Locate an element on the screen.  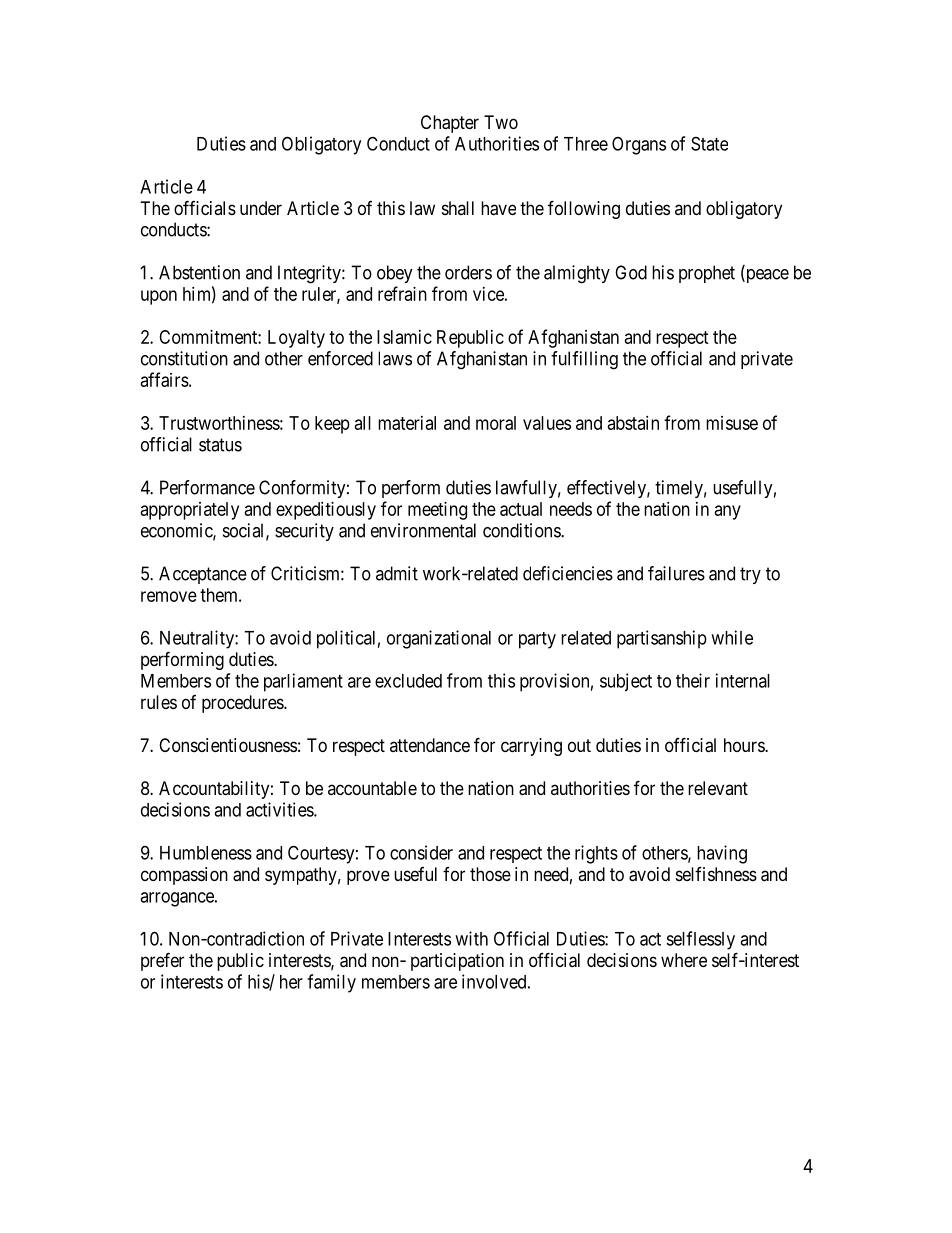
prefer is located at coordinates (162, 961).
